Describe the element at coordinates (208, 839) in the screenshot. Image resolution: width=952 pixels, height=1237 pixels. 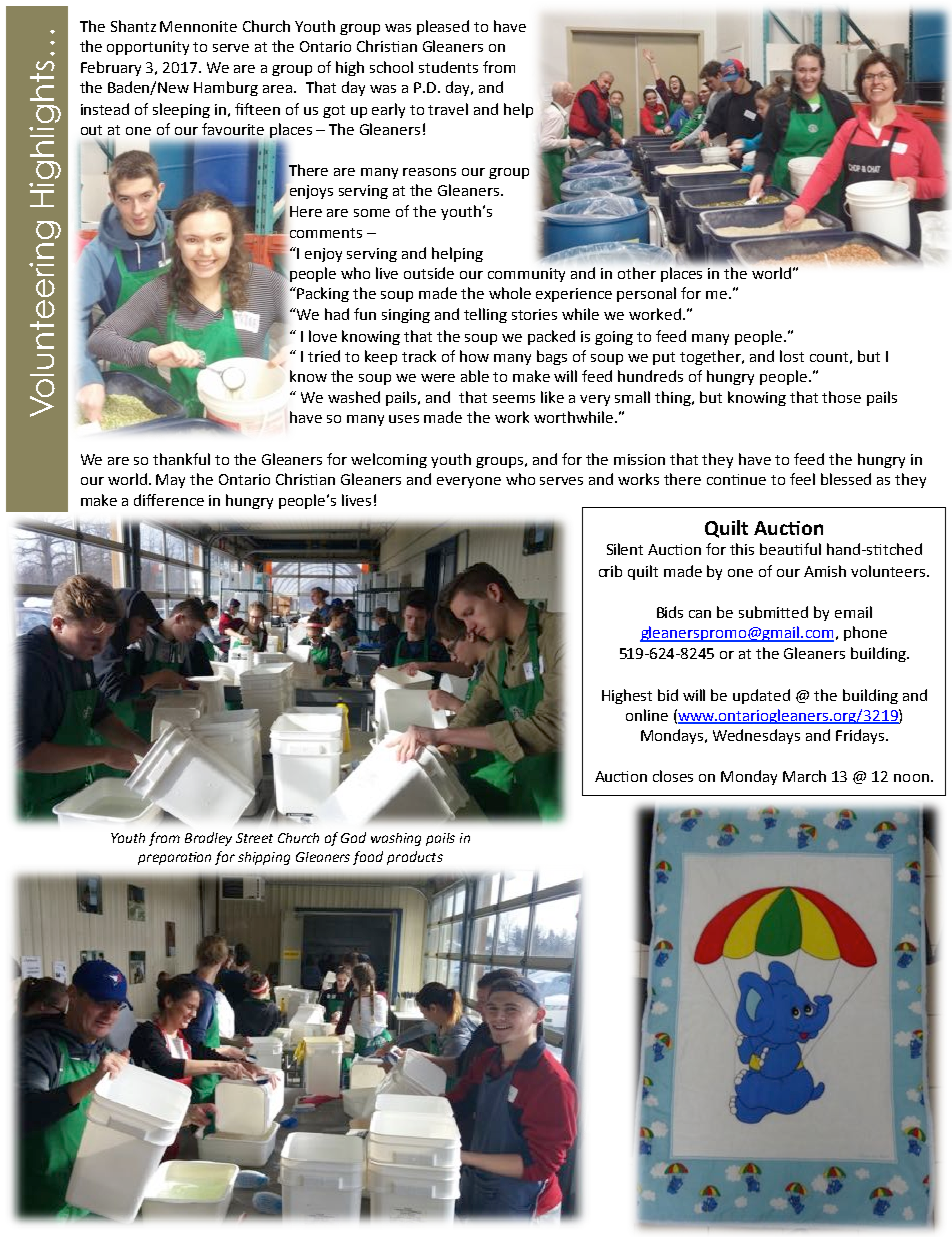
I see `Bradley` at that location.
